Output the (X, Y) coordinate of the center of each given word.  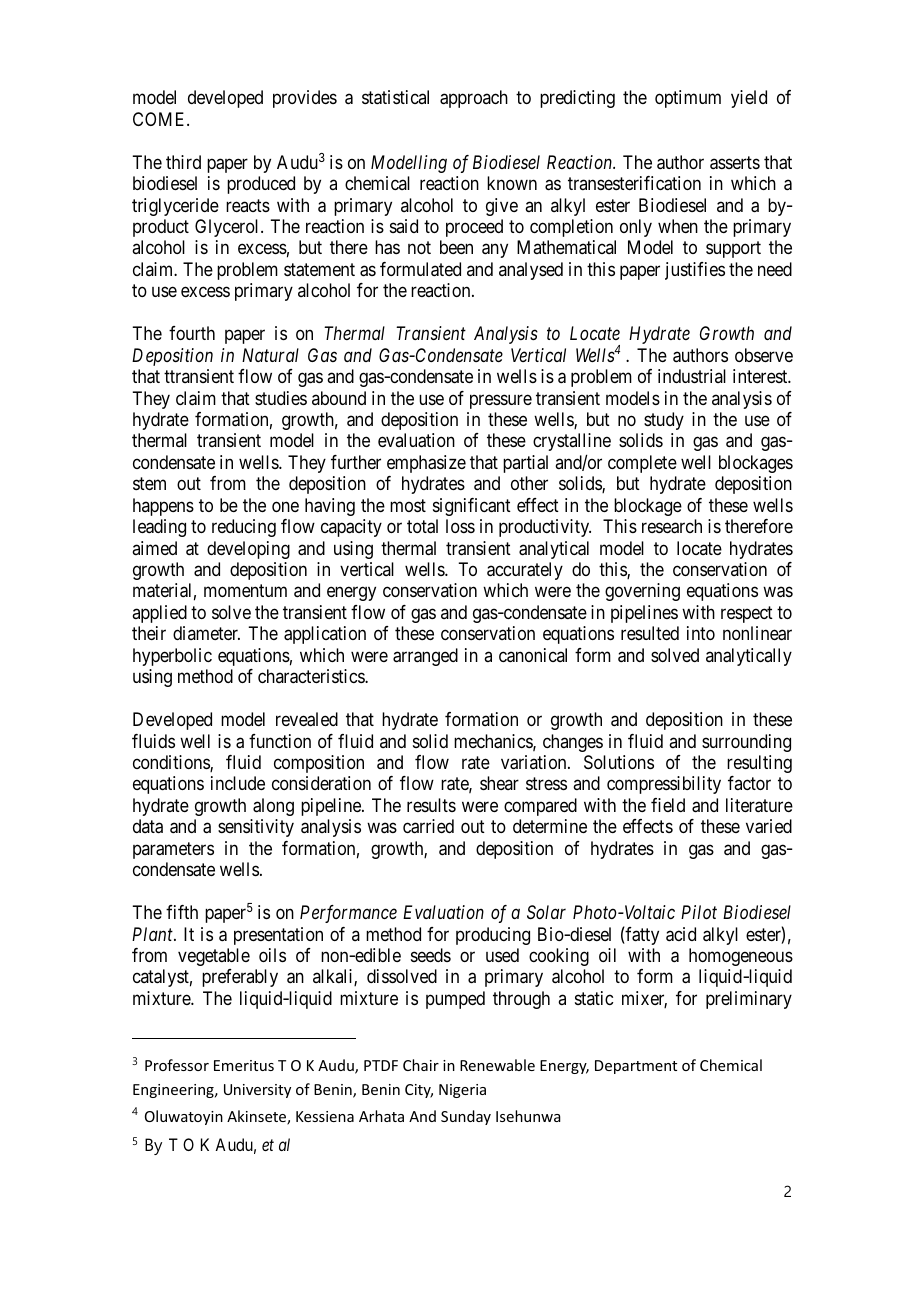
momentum (245, 591)
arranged (425, 657)
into (701, 633)
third (183, 162)
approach (474, 99)
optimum (688, 99)
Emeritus (244, 1065)
